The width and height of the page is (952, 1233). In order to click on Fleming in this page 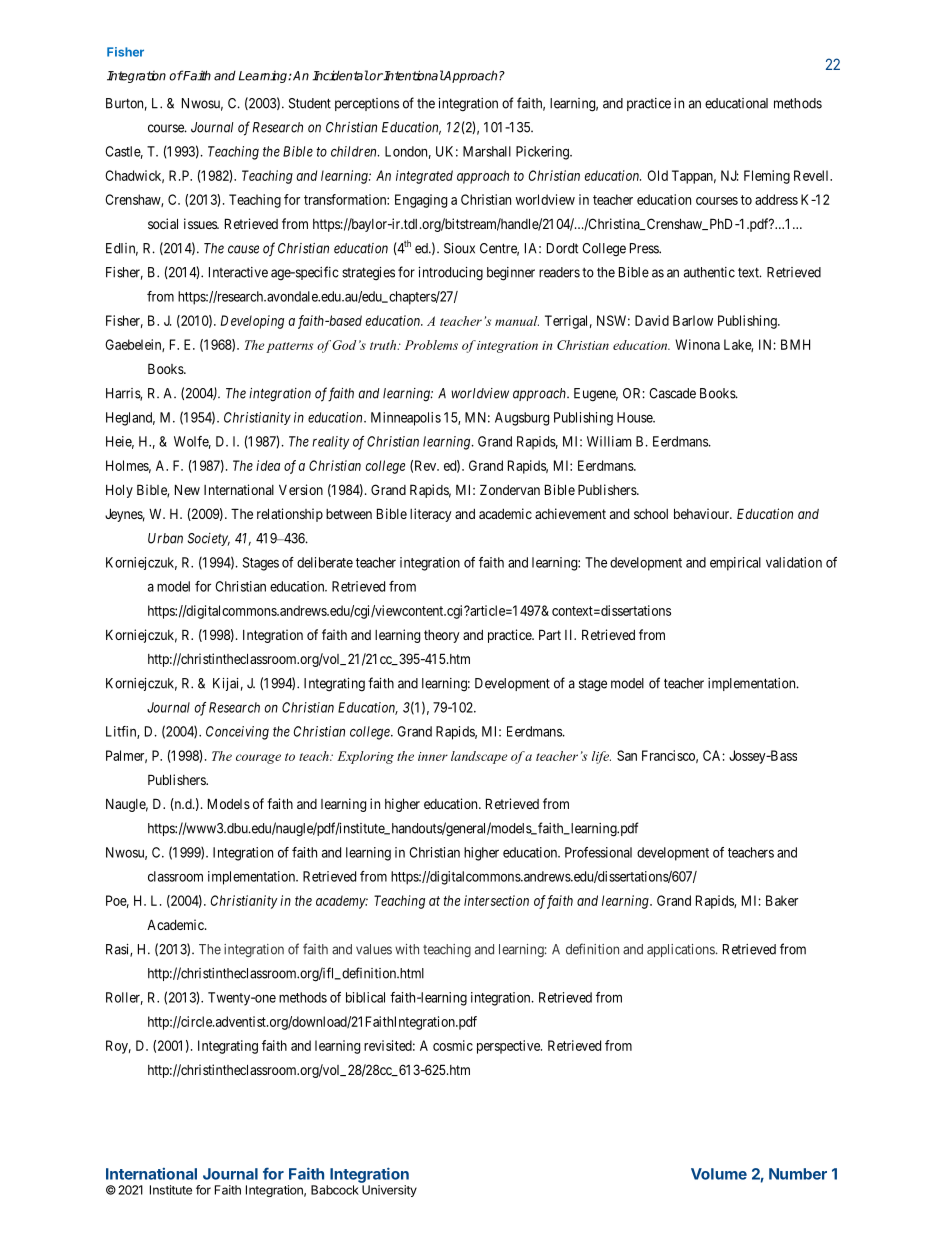, I will do `click(767, 177)`.
